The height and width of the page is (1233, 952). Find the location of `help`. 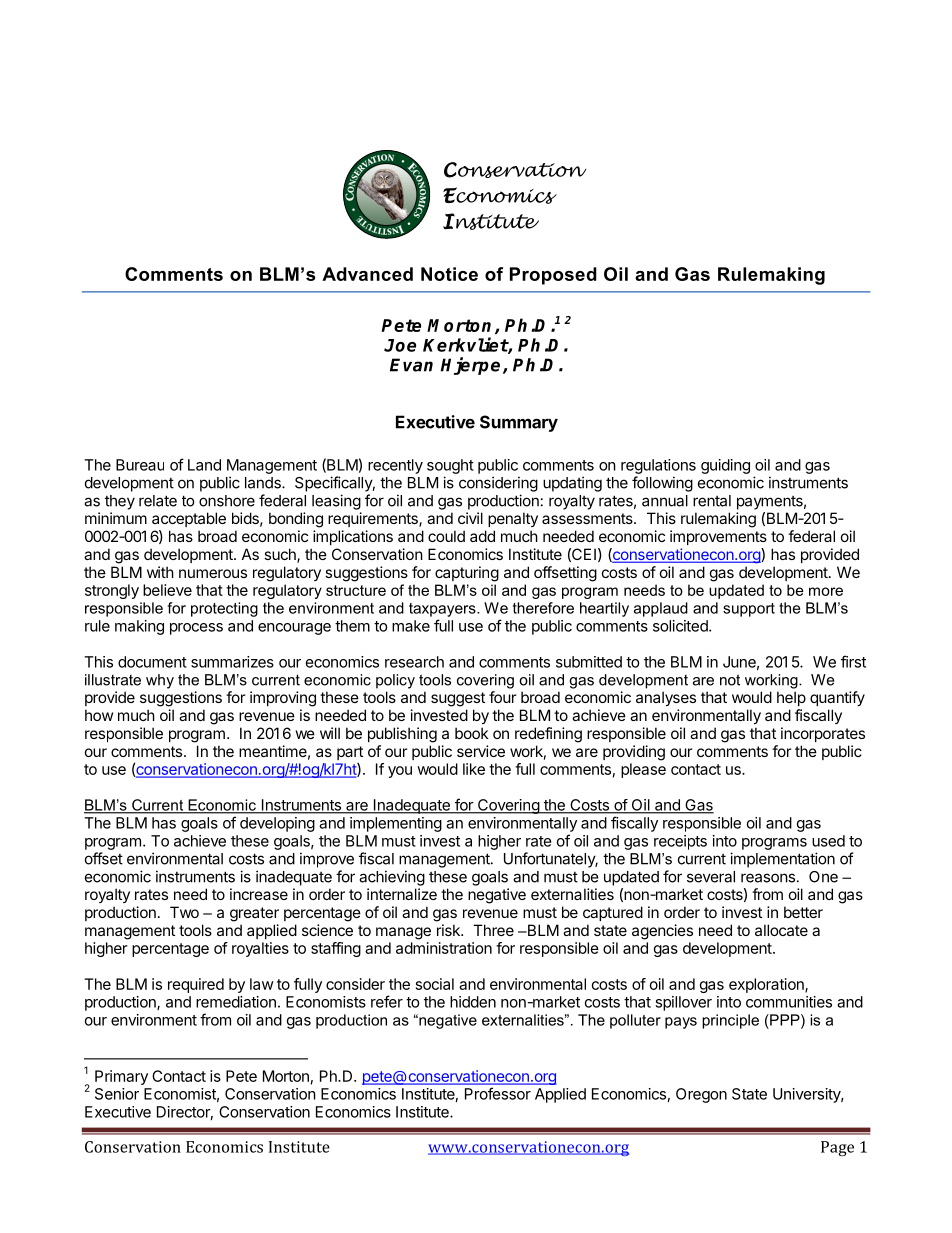

help is located at coordinates (791, 698).
